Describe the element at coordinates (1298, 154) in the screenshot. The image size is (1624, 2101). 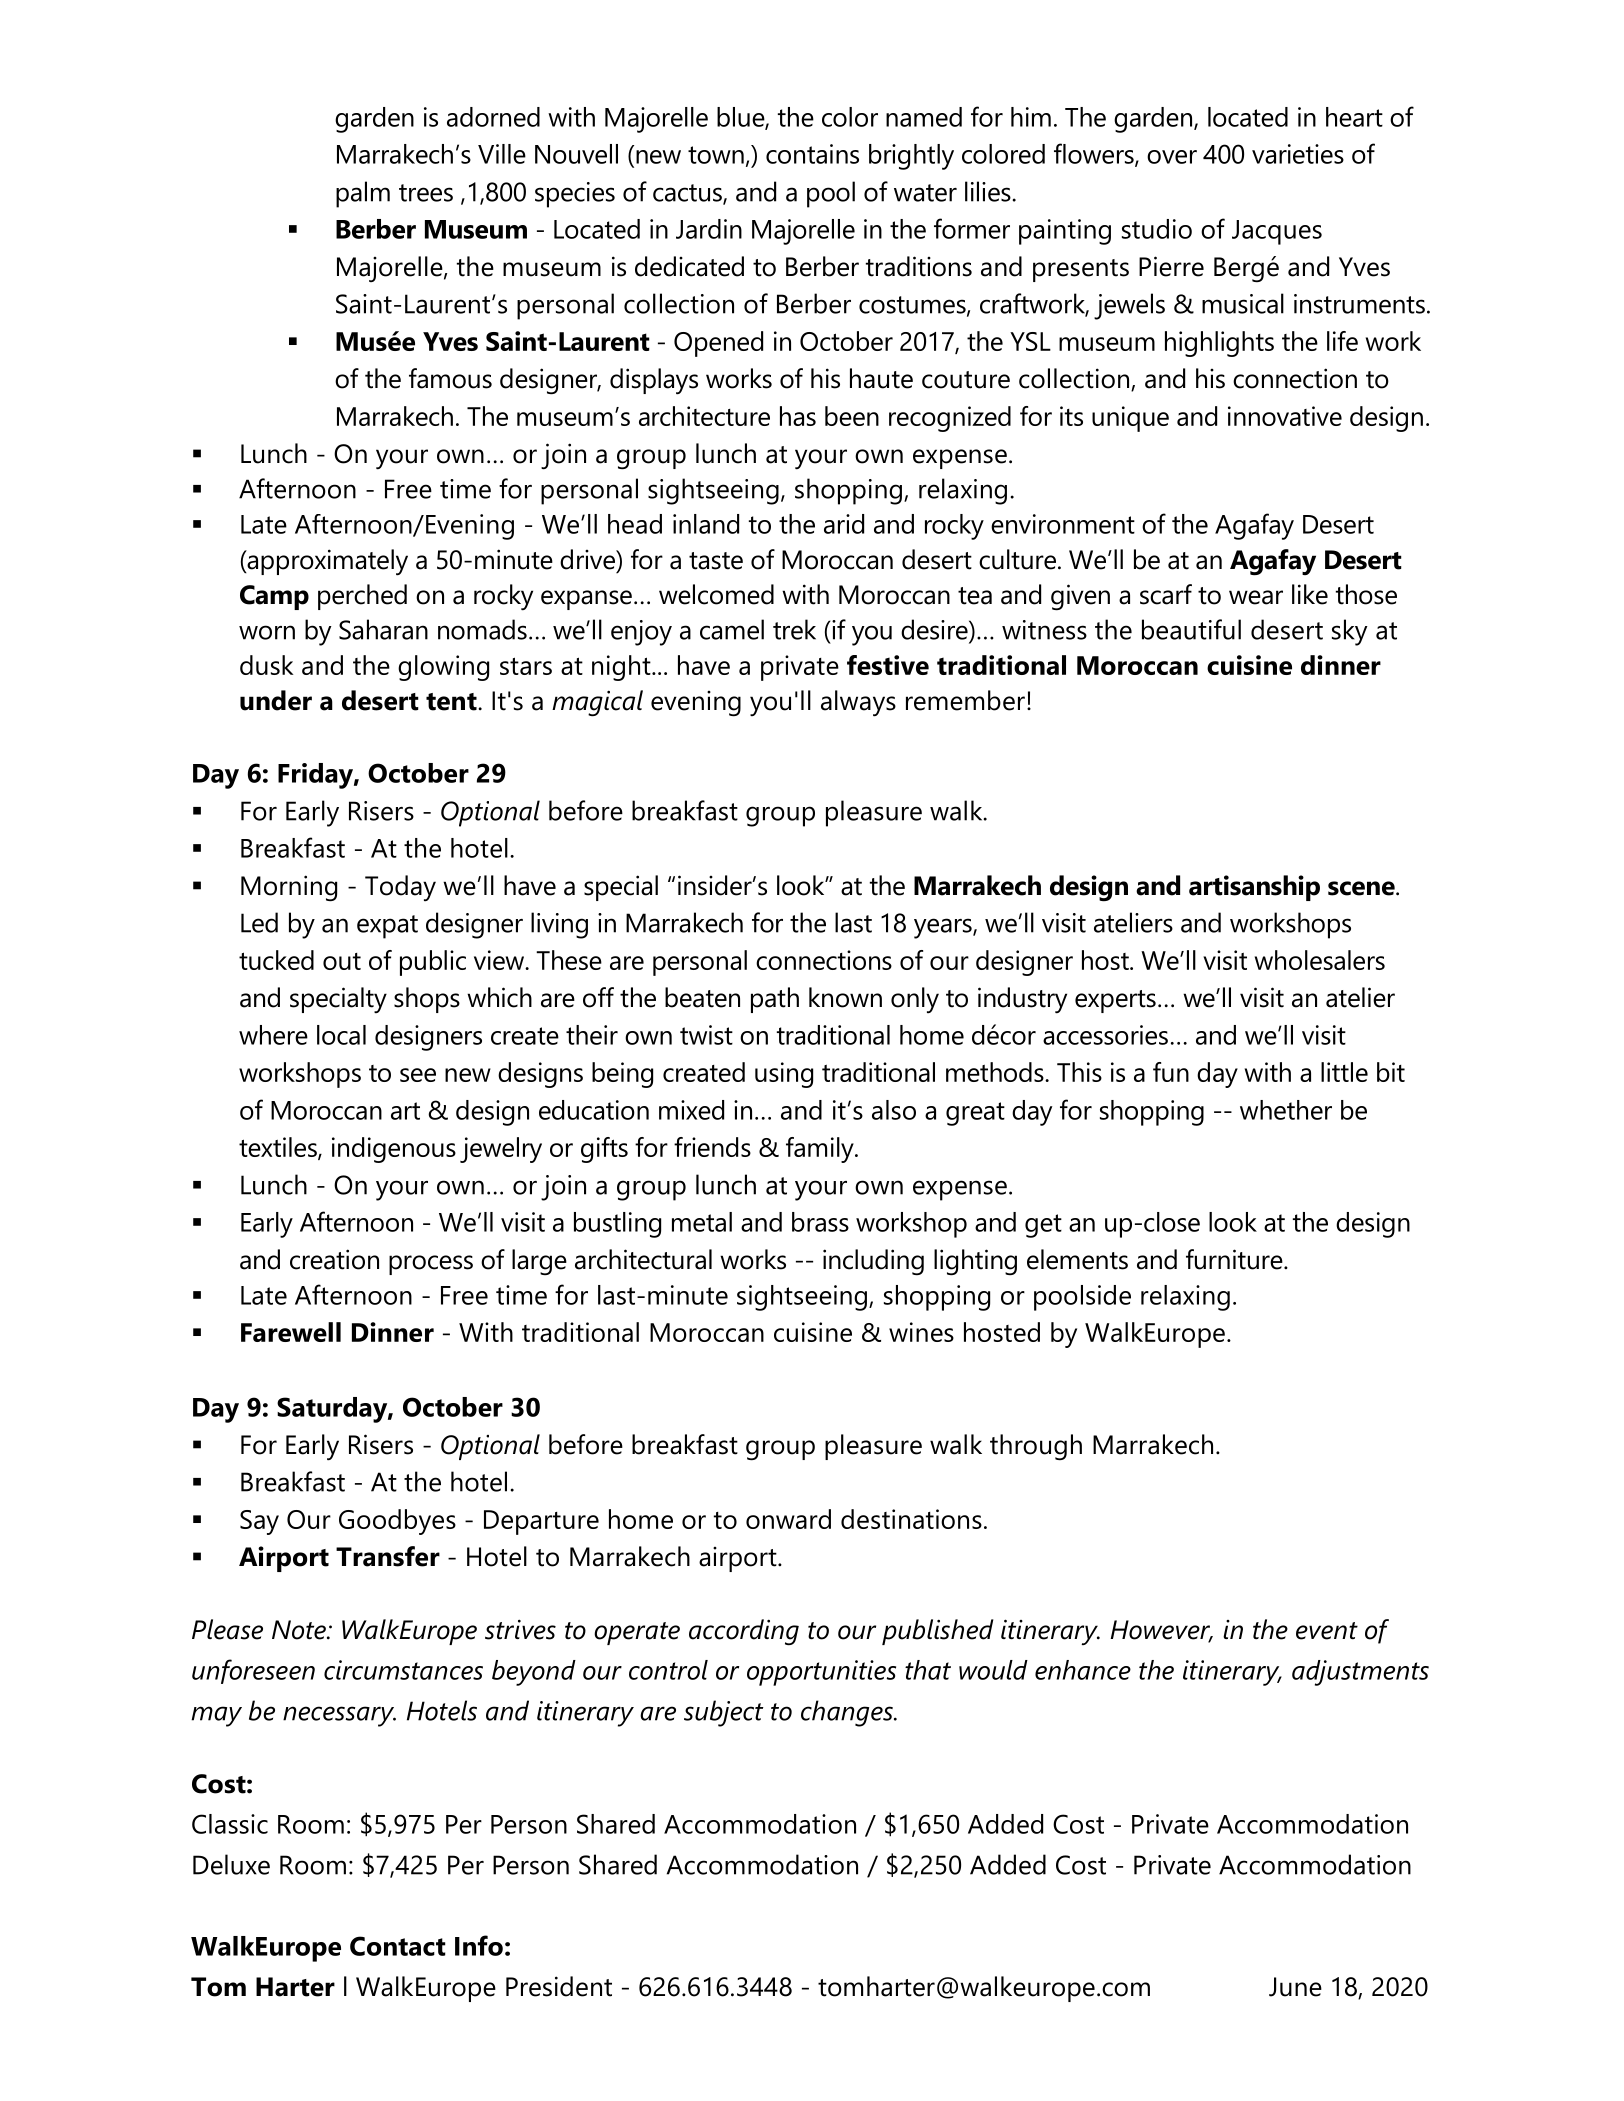
I see `varieties` at that location.
